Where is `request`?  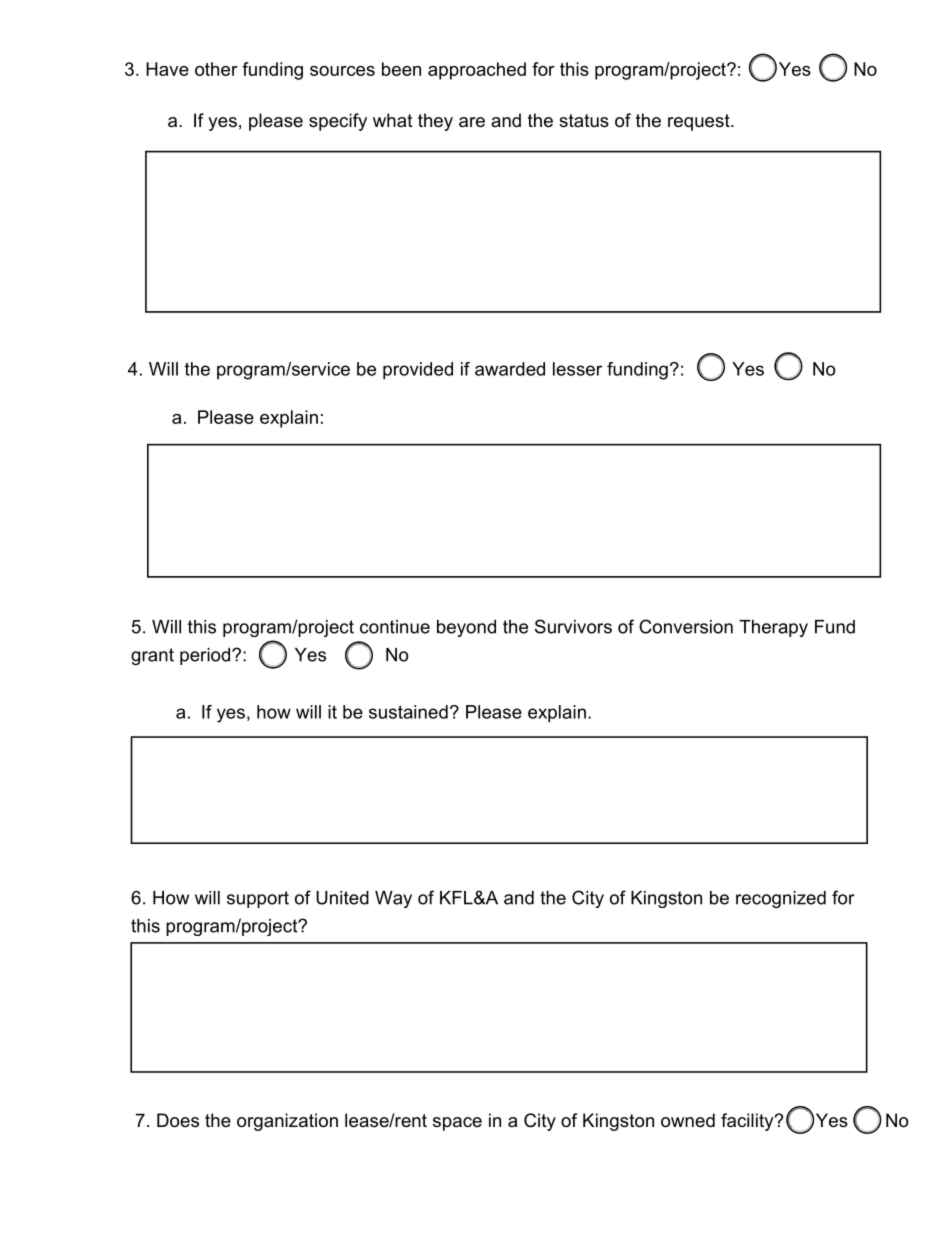 request is located at coordinates (700, 122).
